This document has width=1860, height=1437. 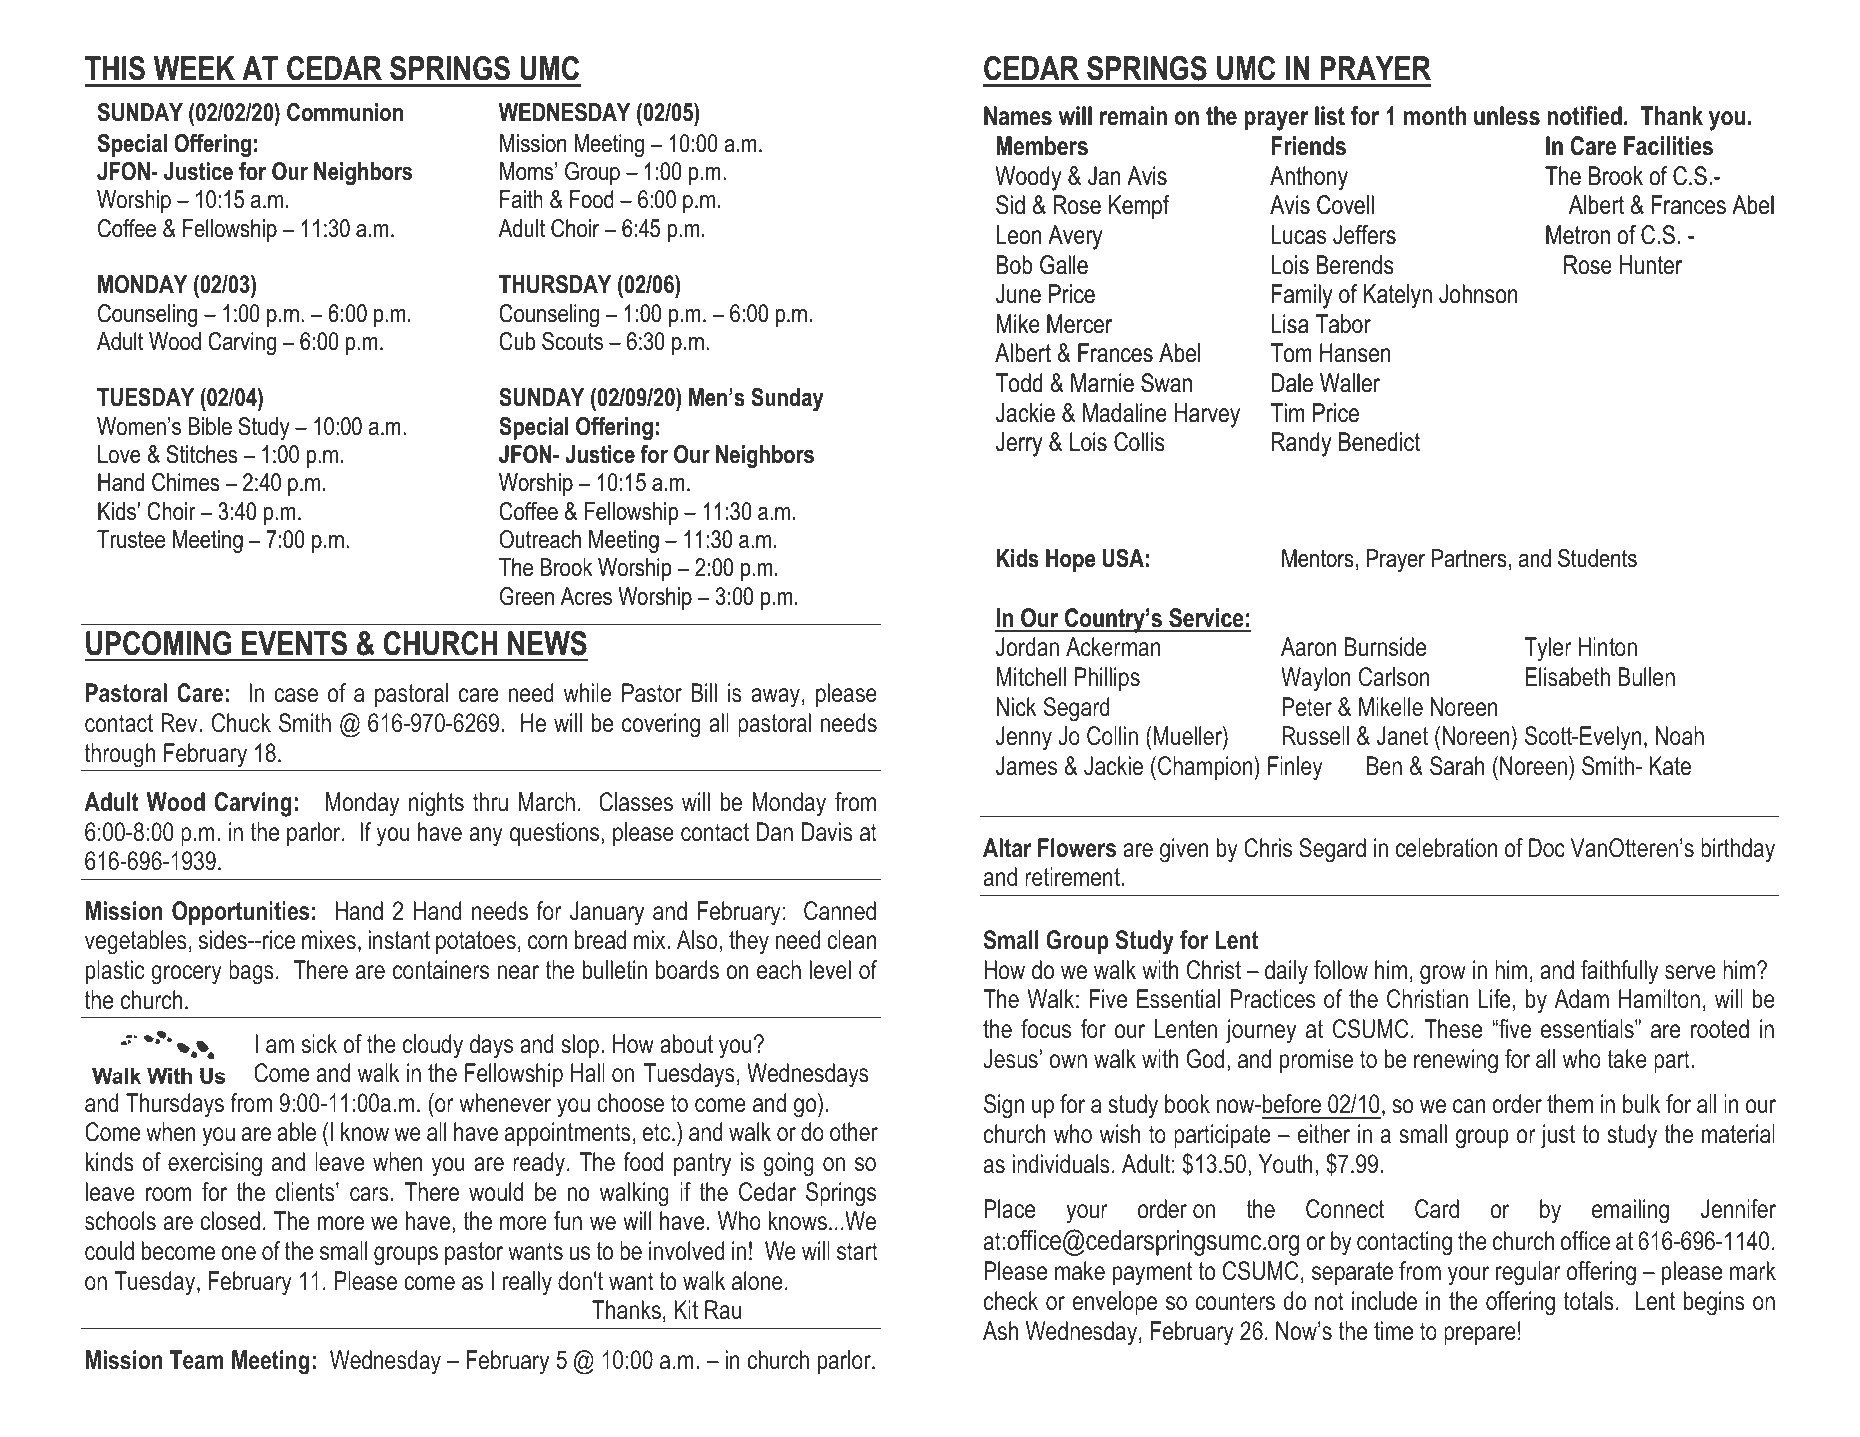 I want to click on Noah, so click(x=1680, y=736).
